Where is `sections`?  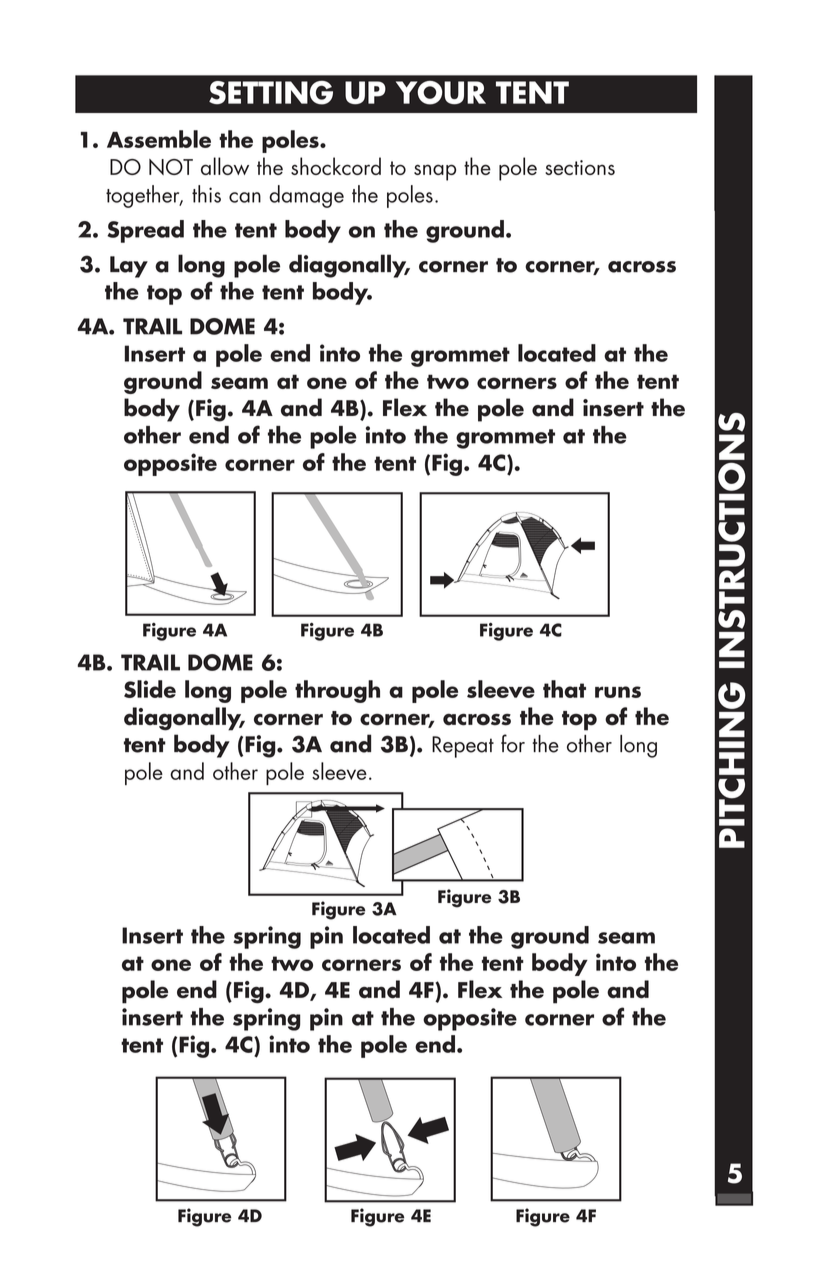 sections is located at coordinates (580, 167).
